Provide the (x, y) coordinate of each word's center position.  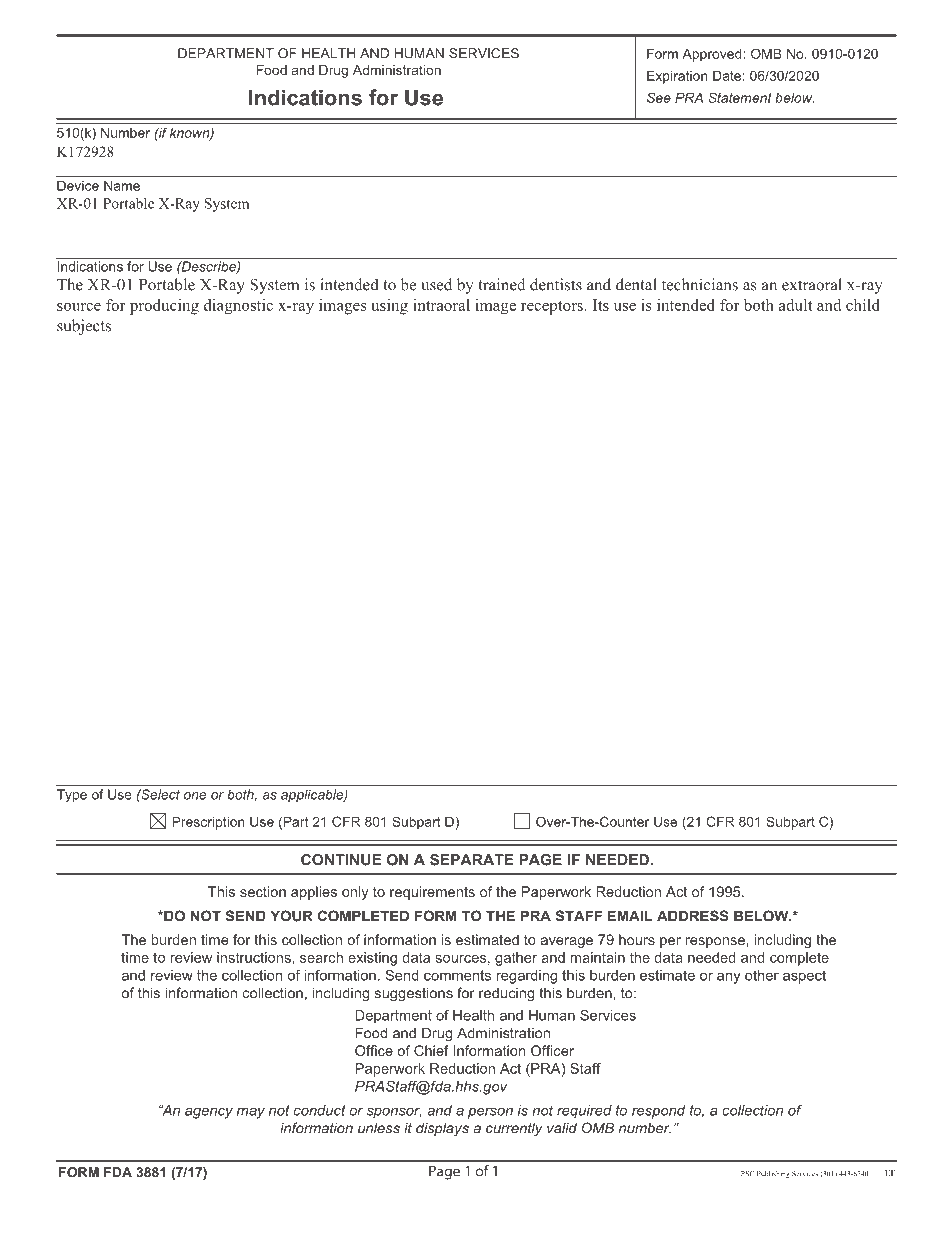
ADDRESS (693, 916)
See (659, 97)
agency (209, 1113)
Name (122, 185)
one (195, 796)
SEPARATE (472, 860)
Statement (740, 97)
